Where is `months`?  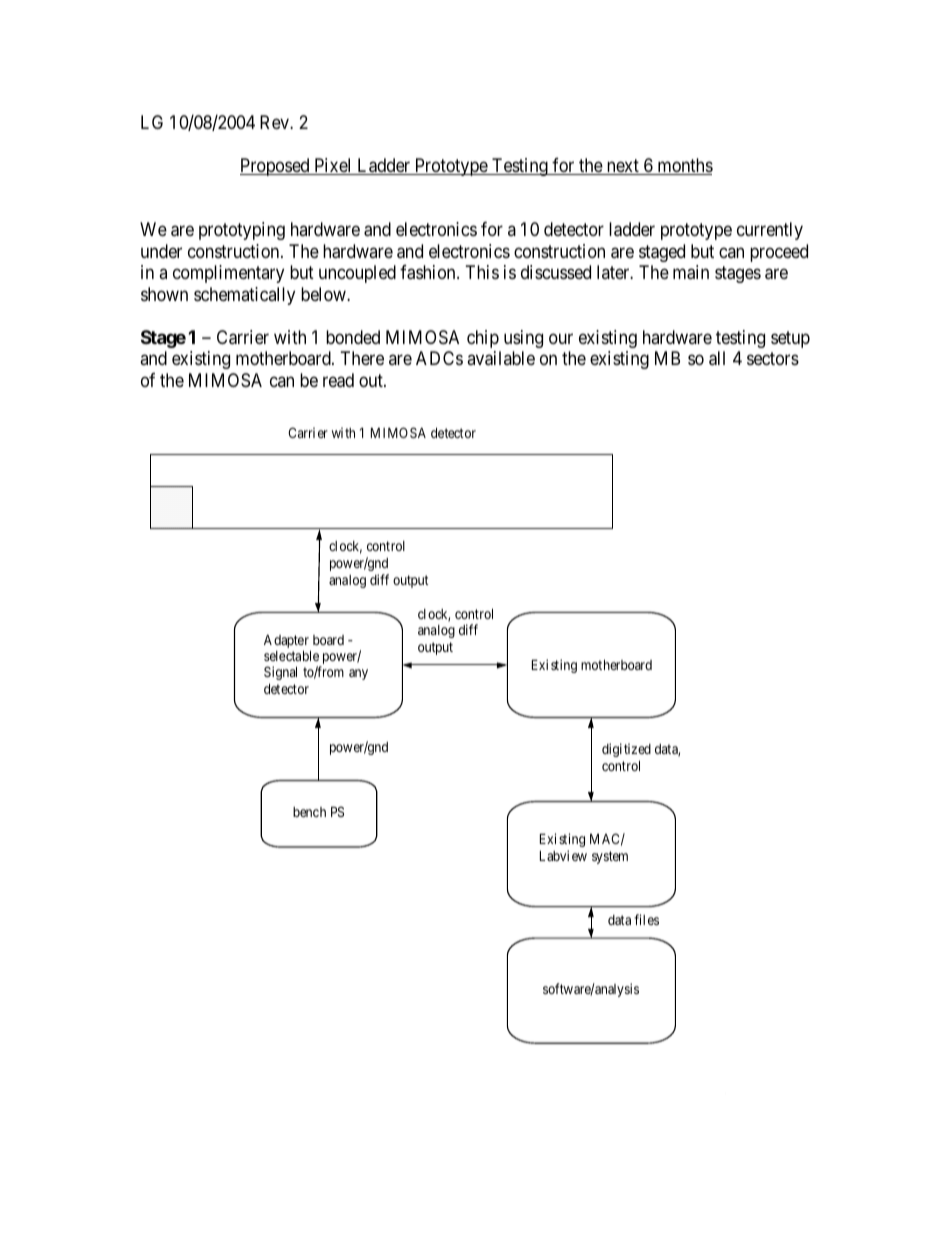 months is located at coordinates (684, 166).
